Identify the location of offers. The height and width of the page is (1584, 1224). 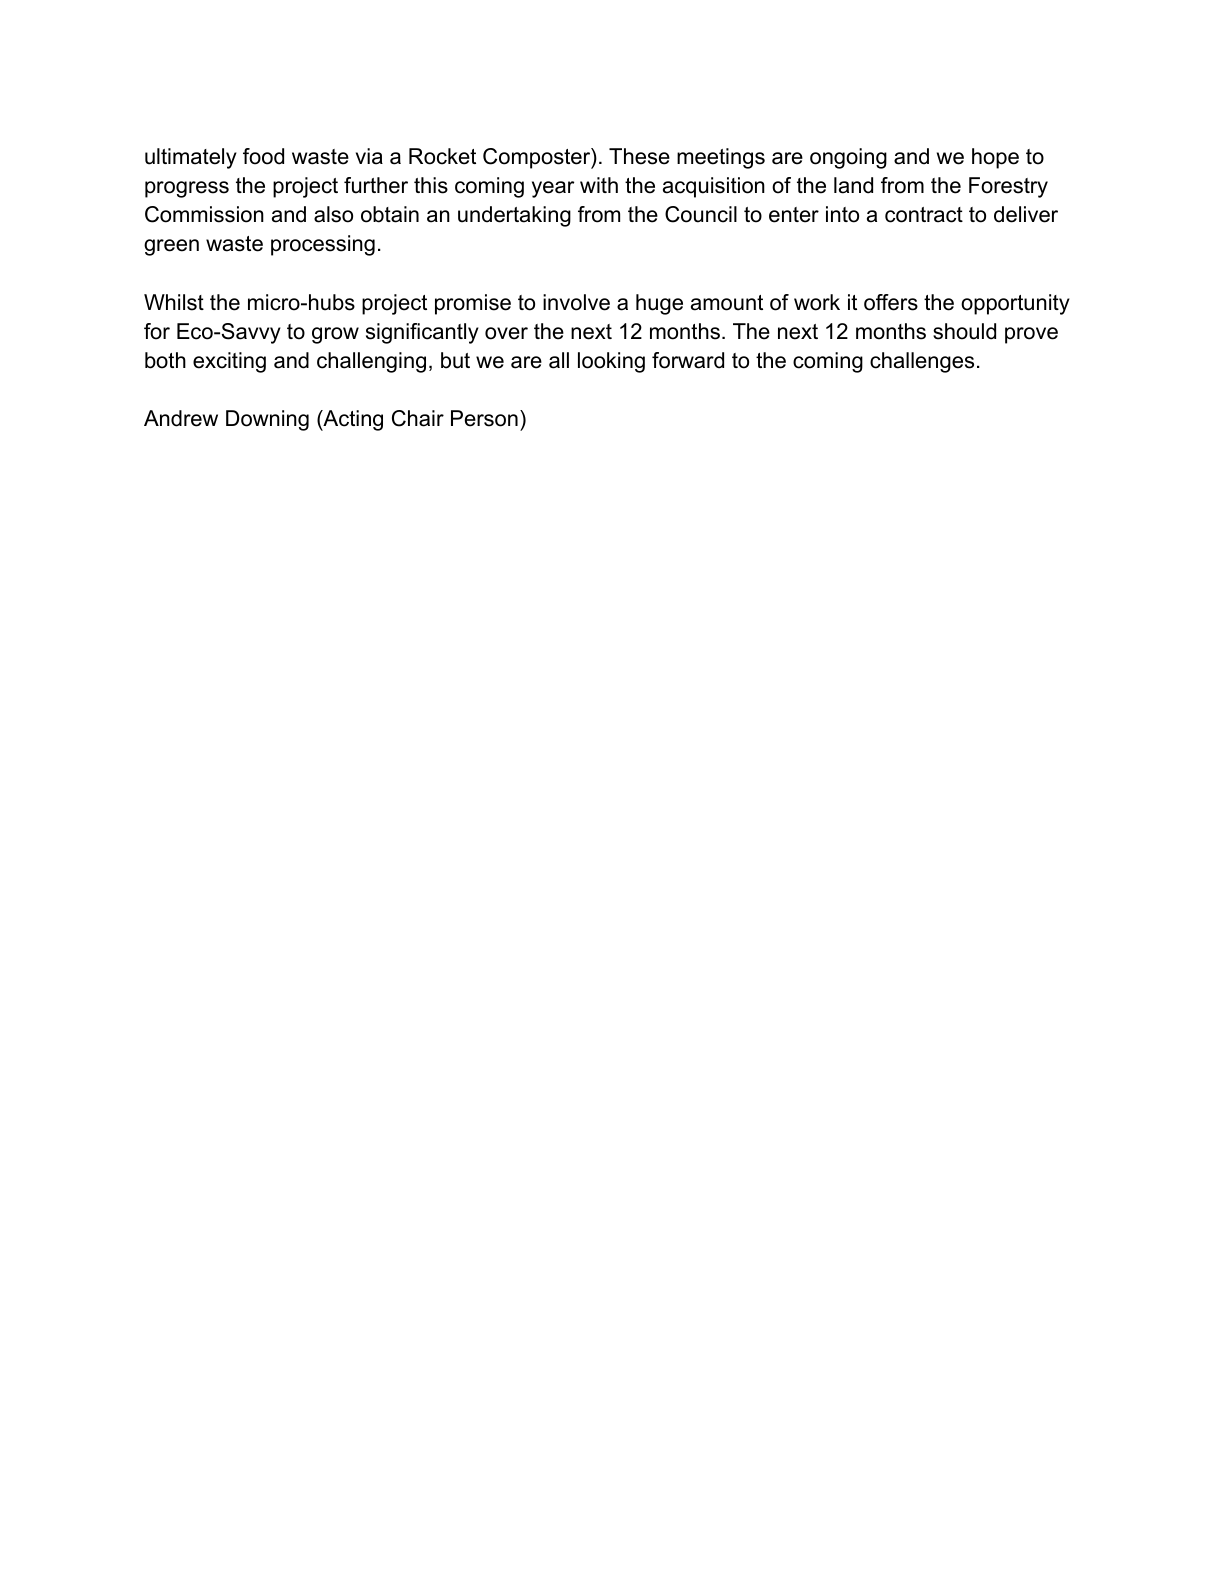
(891, 302).
